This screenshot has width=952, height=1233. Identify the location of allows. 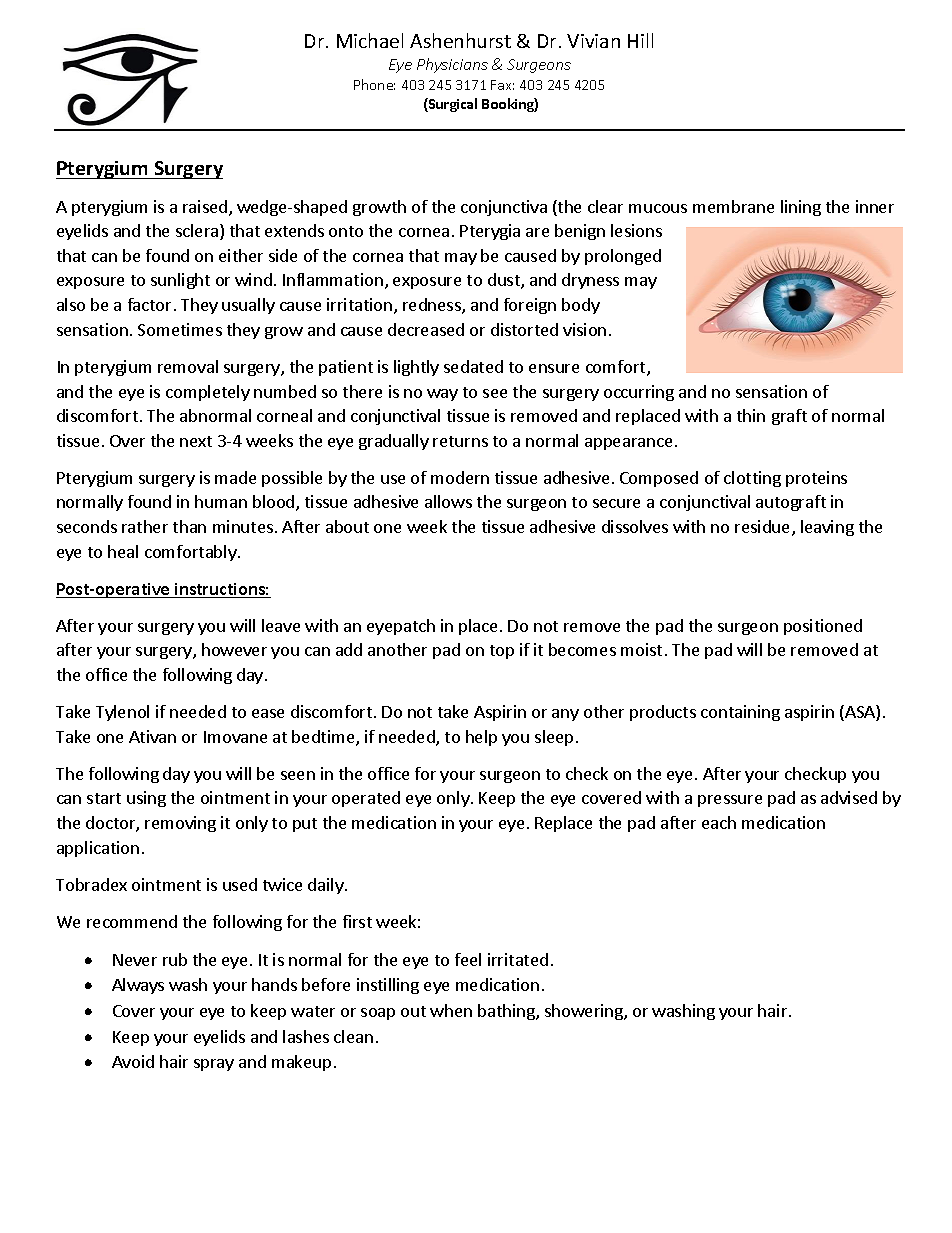
(448, 501).
